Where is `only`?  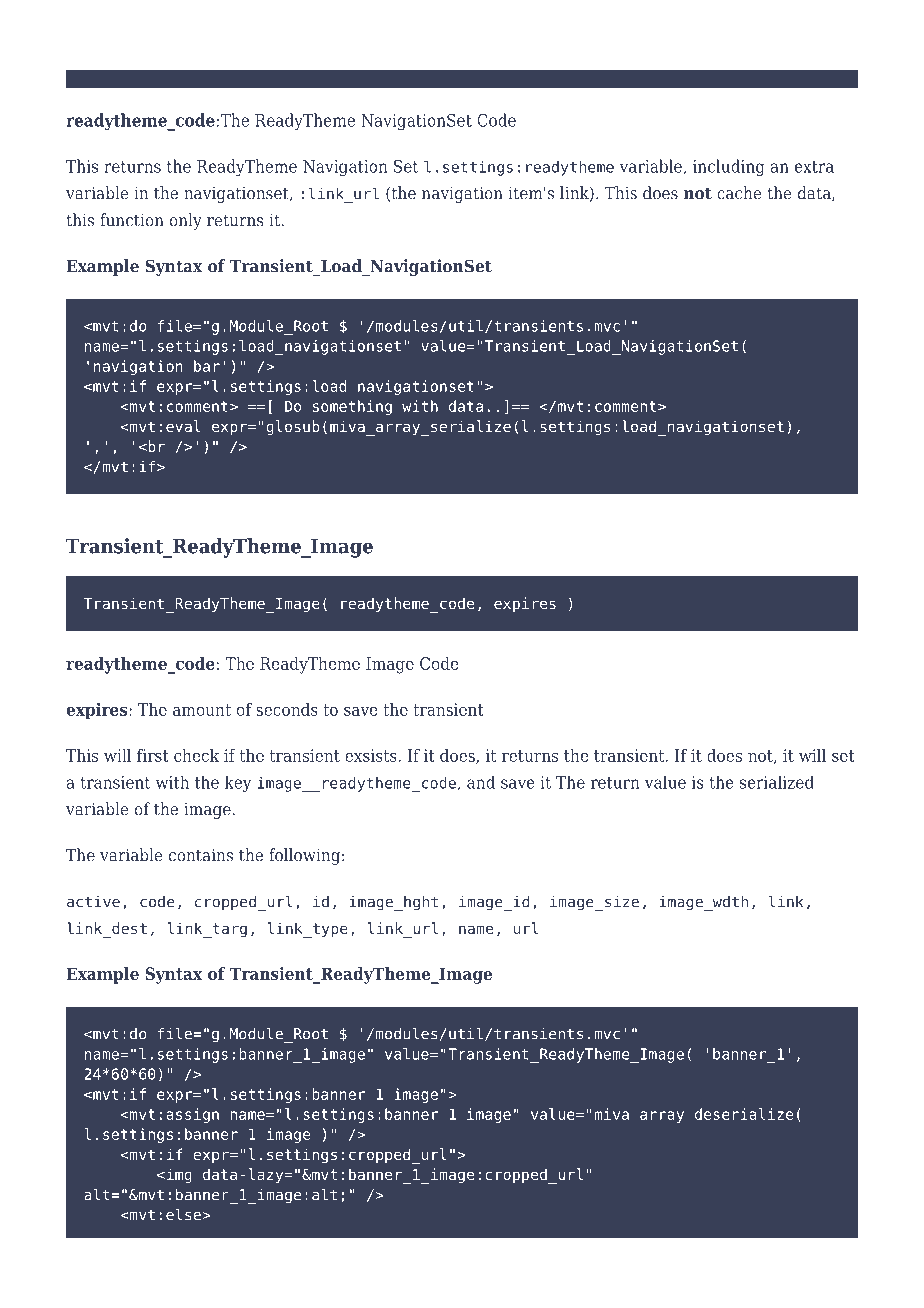 only is located at coordinates (186, 221).
